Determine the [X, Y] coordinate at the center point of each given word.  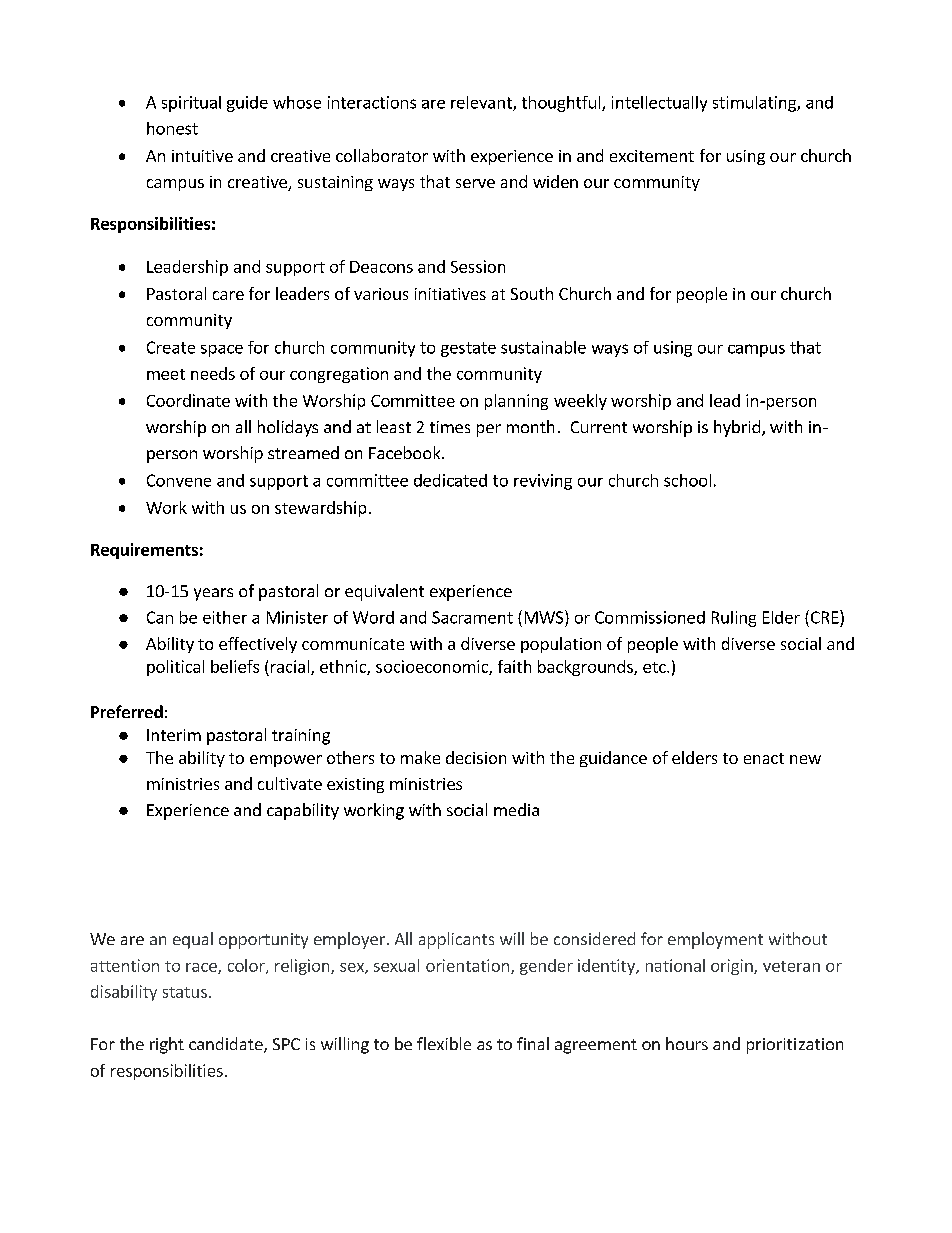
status [185, 992]
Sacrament [472, 617]
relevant [482, 103]
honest [172, 128]
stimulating [755, 104]
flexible [444, 1043]
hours [687, 1043]
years [213, 594]
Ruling [734, 619]
